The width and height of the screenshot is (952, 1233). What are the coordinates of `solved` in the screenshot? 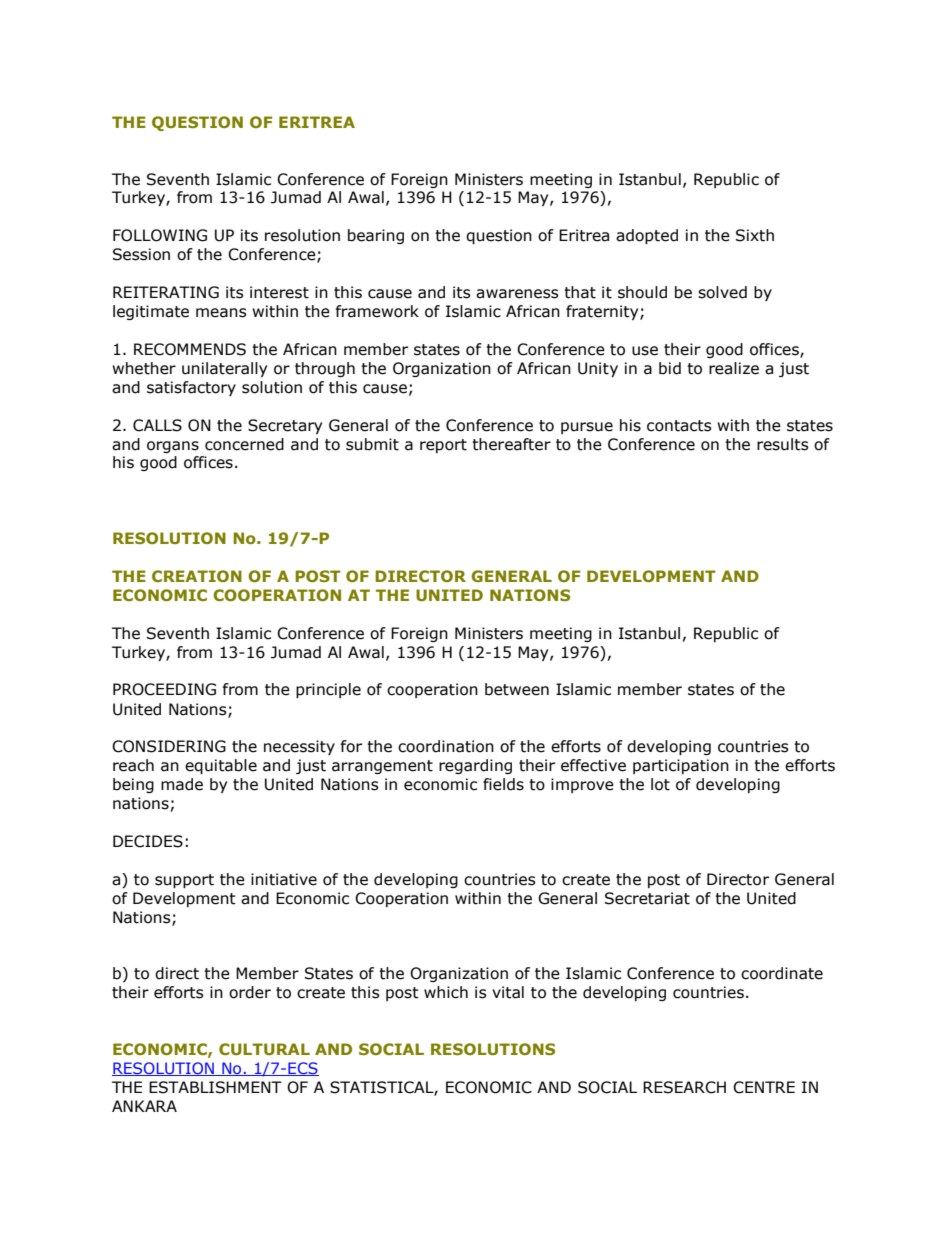 It's located at (722, 292).
